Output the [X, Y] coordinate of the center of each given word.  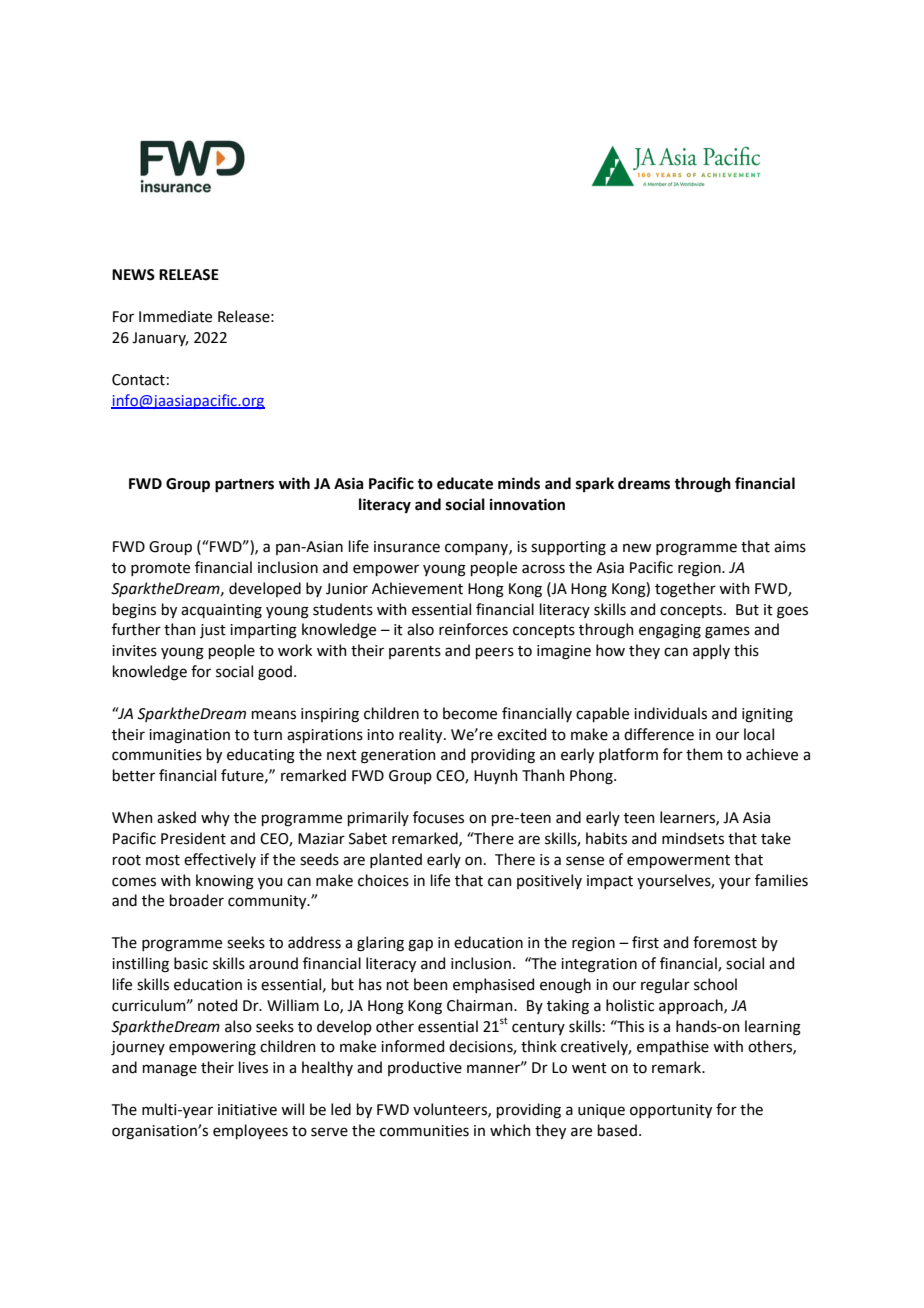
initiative [247, 1110]
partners [244, 486]
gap [420, 945]
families [781, 880]
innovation [527, 504]
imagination [189, 736]
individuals [670, 713]
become [470, 713]
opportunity [671, 1111]
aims [790, 547]
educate [465, 483]
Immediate [175, 316]
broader [197, 900]
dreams [644, 483]
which [510, 1130]
